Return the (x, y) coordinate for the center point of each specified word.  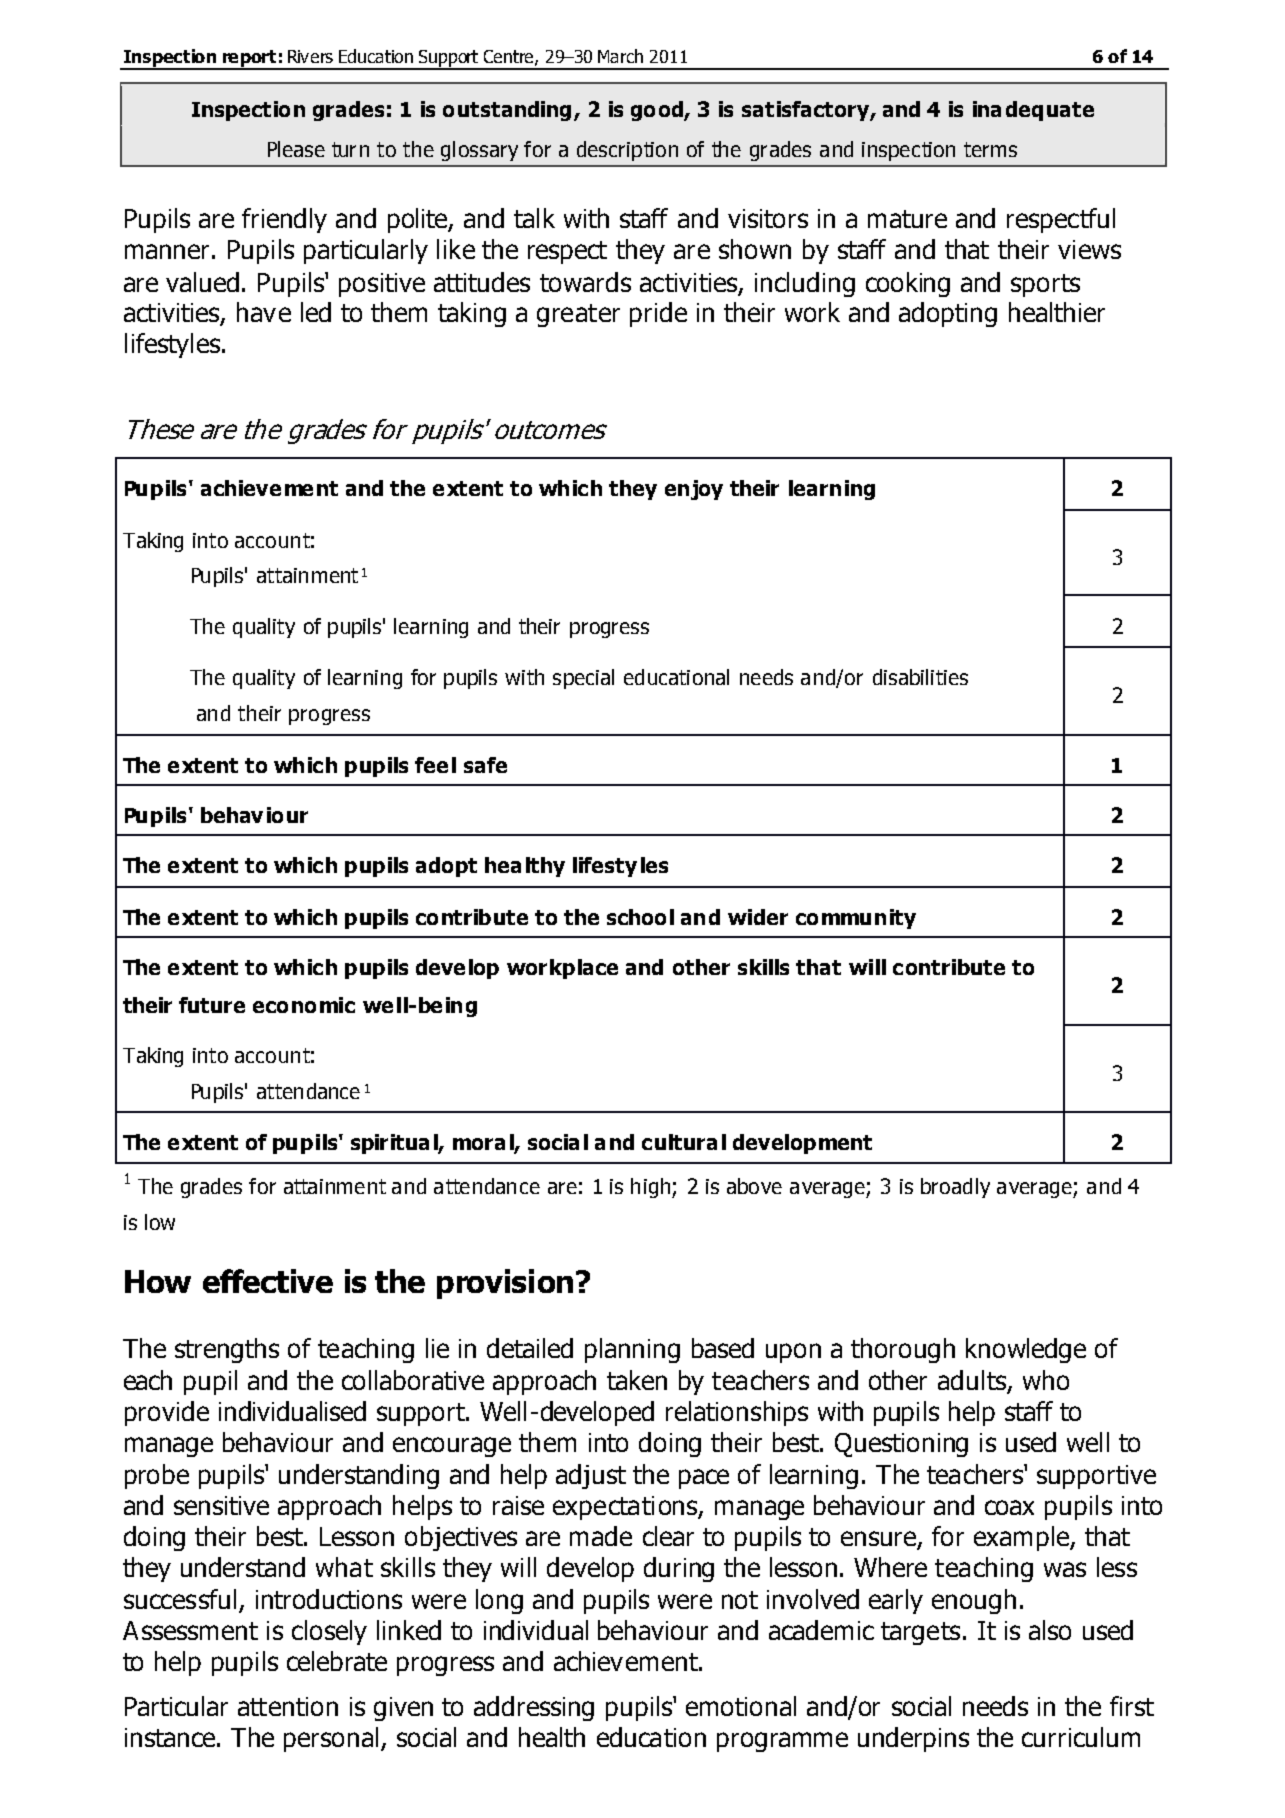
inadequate (1033, 111)
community (856, 919)
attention (288, 1706)
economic (304, 1005)
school (640, 917)
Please (296, 149)
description (627, 151)
